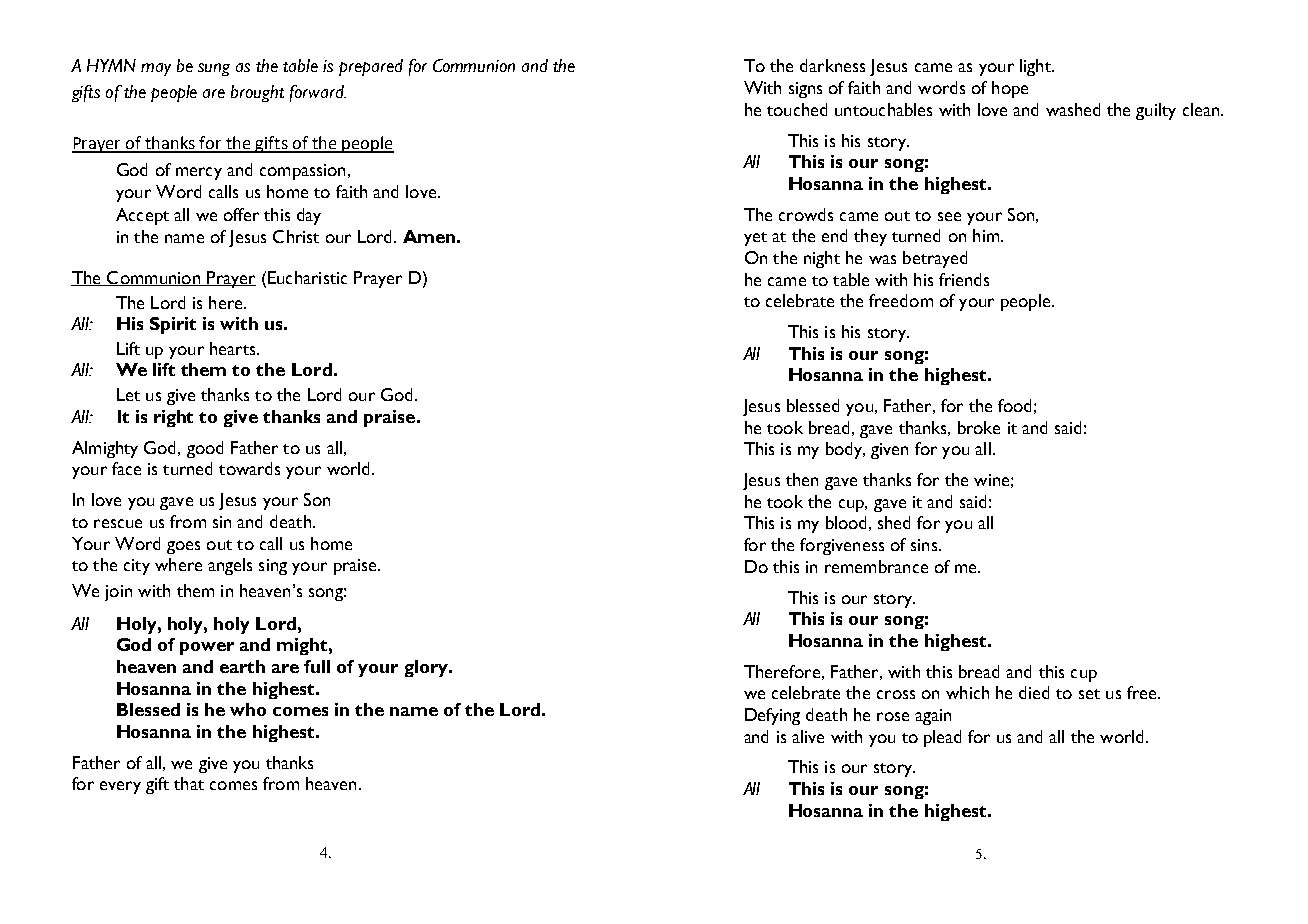  Describe the element at coordinates (189, 783) in the document. I see `that` at that location.
